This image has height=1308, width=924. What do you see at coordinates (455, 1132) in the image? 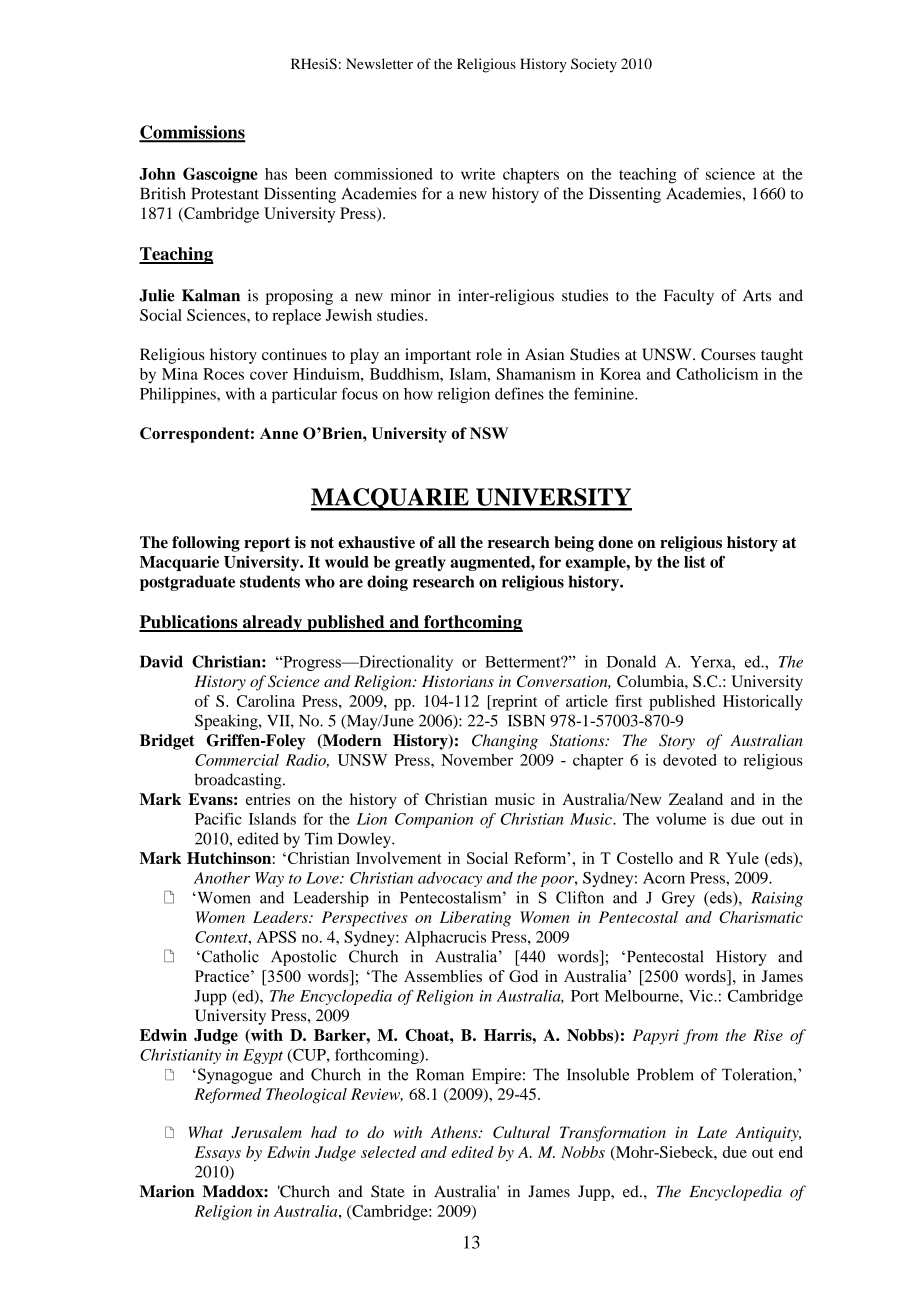
I see `Athens` at bounding box center [455, 1132].
